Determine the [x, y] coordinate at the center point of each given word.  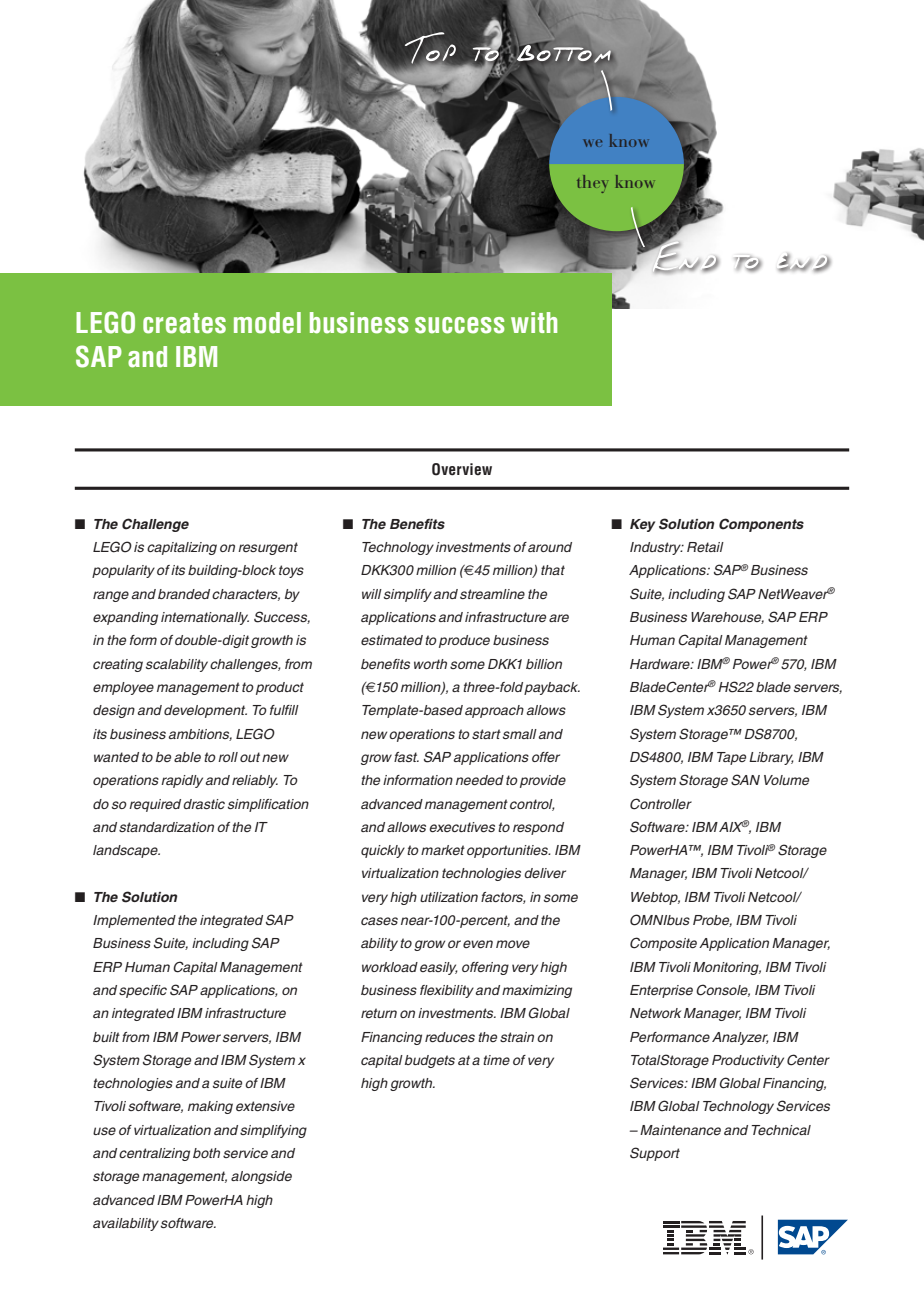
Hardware [661, 664]
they [591, 184]
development [205, 711]
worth [430, 664]
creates [184, 323]
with [534, 322]
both [206, 1153]
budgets [430, 1061]
